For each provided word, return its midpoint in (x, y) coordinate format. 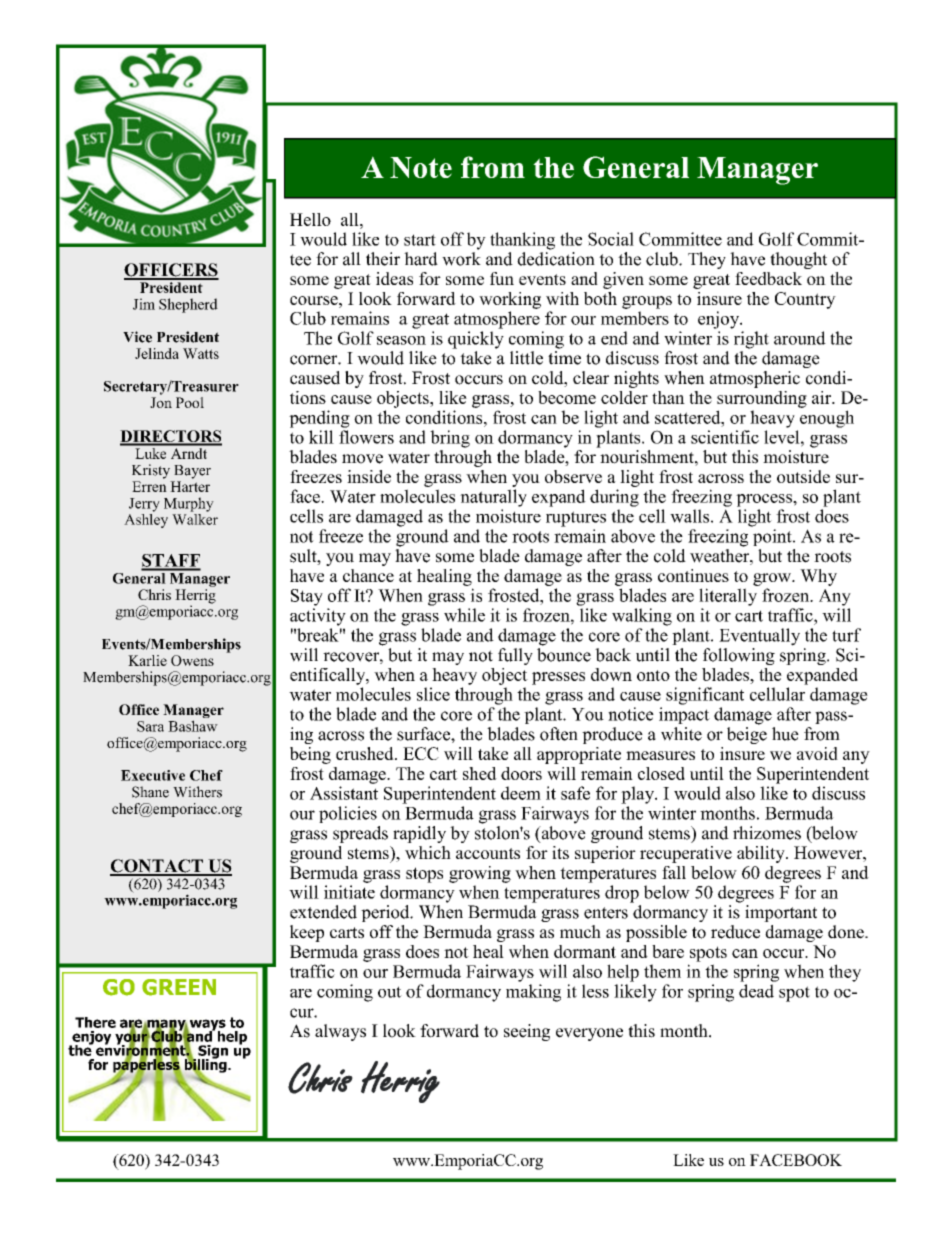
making (533, 993)
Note (421, 167)
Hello (310, 219)
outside (803, 476)
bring (450, 439)
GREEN (179, 987)
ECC (421, 753)
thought (798, 260)
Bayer (192, 472)
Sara (150, 726)
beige (747, 734)
